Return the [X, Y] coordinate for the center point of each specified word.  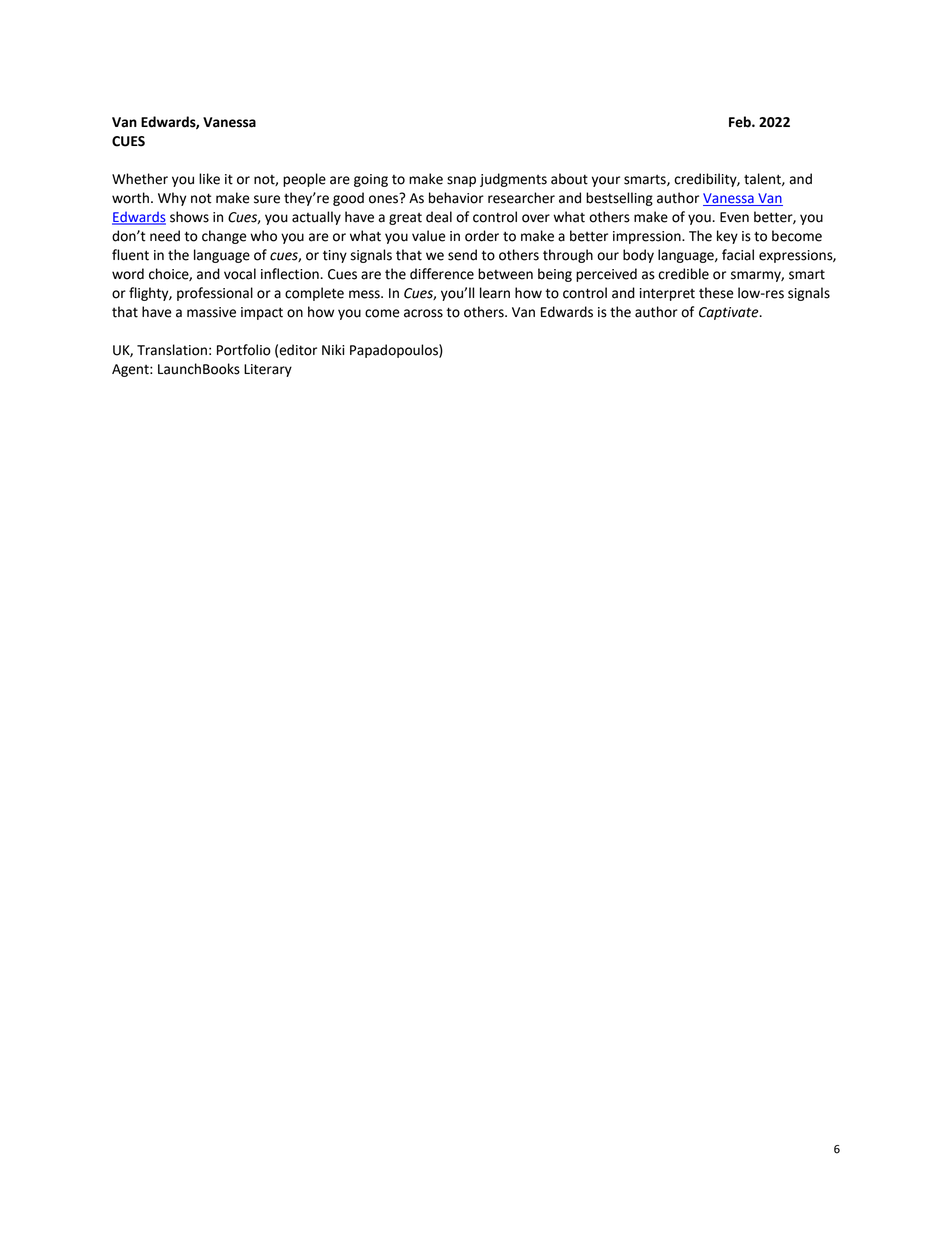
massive [211, 312]
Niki [333, 349]
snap [461, 181]
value [429, 236]
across [423, 313]
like [209, 179]
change [224, 237]
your [606, 181]
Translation [172, 350]
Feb [741, 122]
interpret [667, 294]
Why [172, 199]
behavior [456, 198]
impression [648, 237]
